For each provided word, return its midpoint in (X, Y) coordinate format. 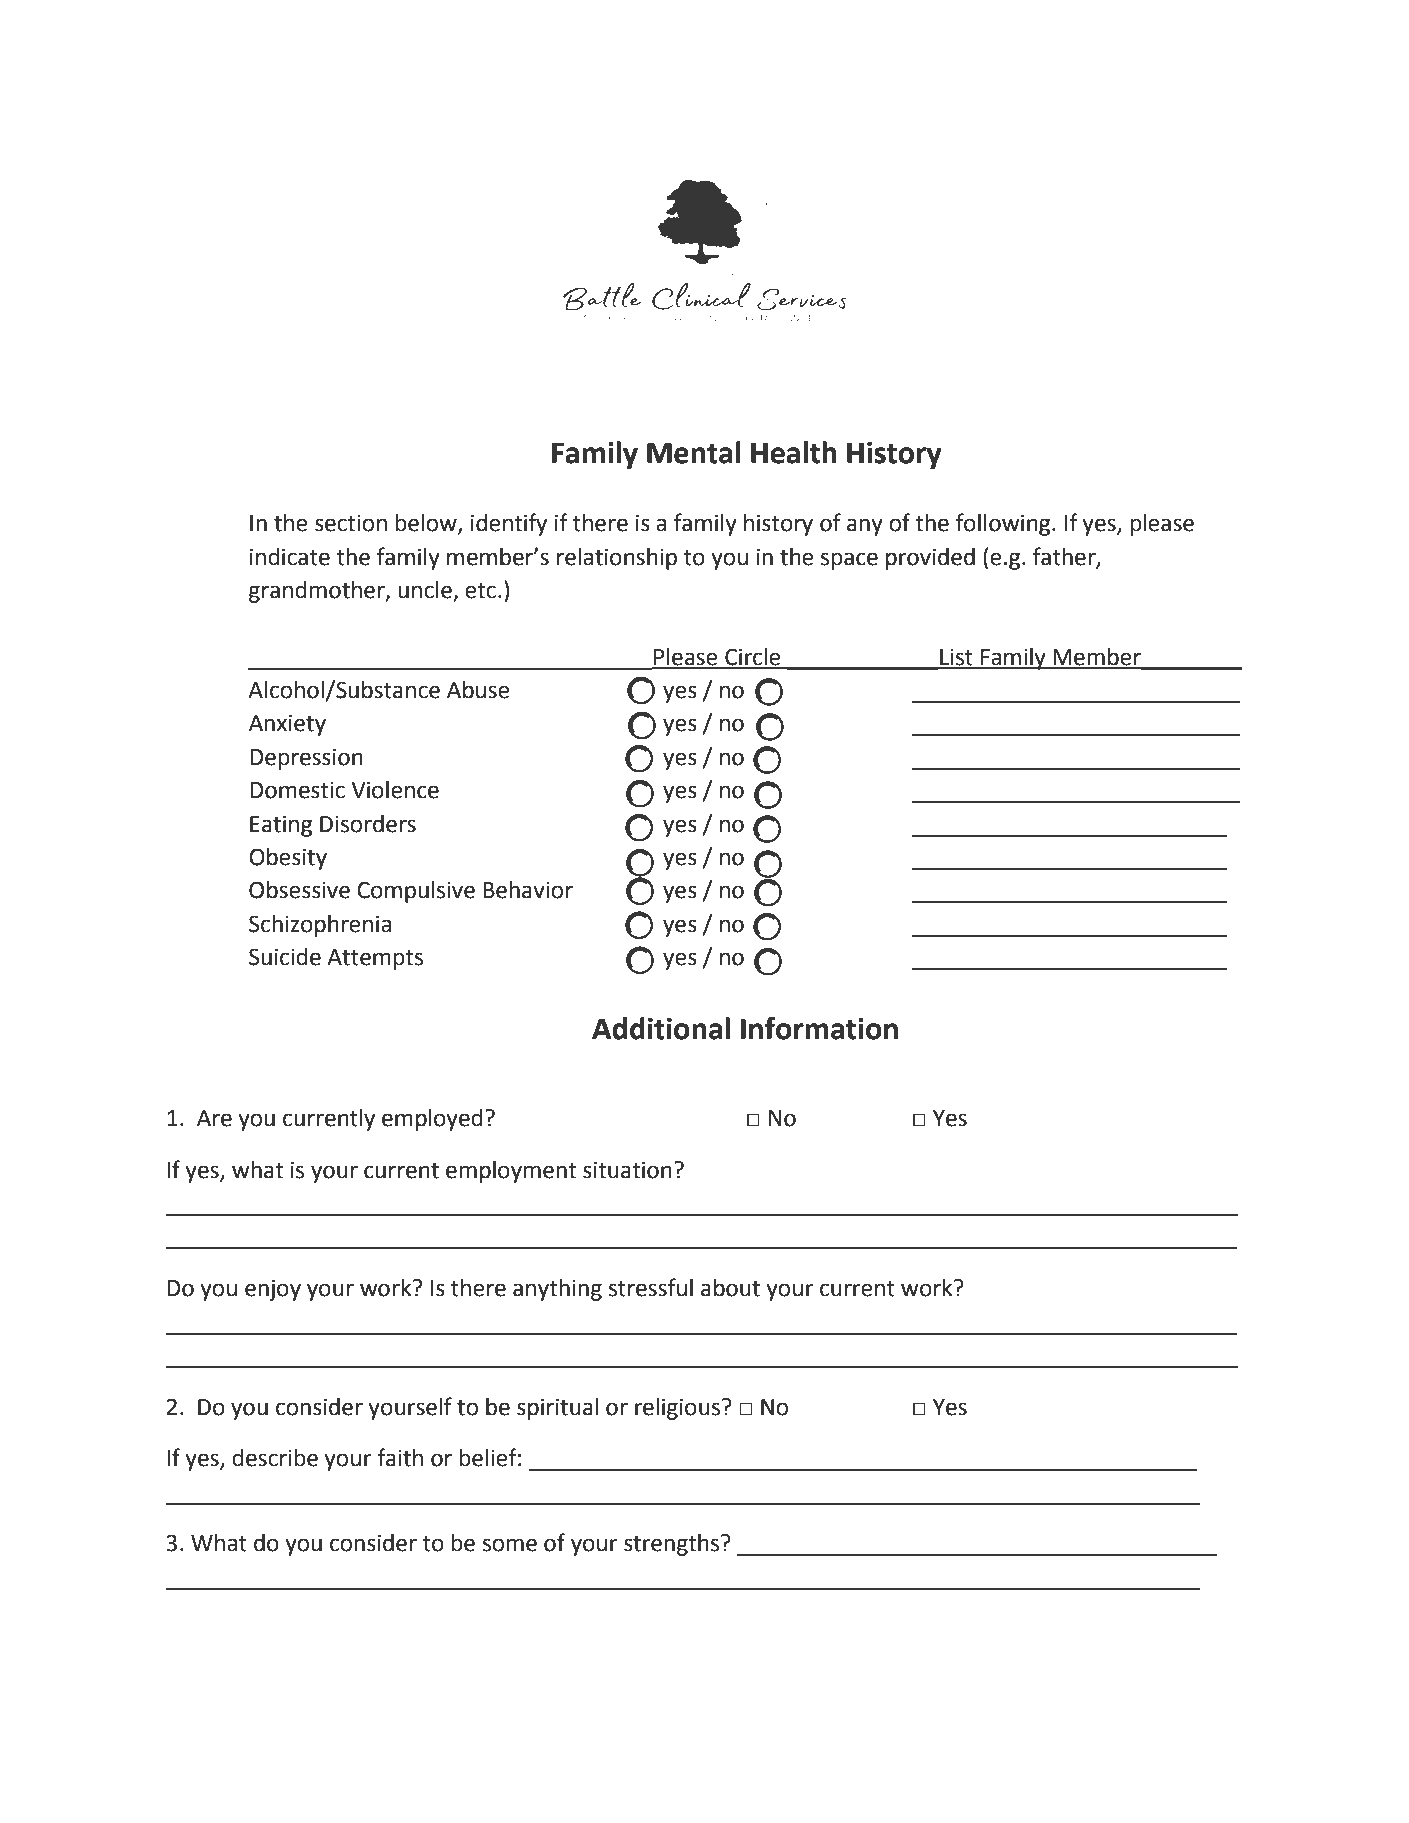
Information (819, 1028)
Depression (306, 759)
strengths (673, 1545)
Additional (661, 1028)
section (351, 523)
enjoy (273, 1290)
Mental (694, 452)
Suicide (285, 957)
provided (930, 559)
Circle (753, 658)
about (730, 1288)
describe (275, 1458)
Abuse (478, 690)
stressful (651, 1287)
